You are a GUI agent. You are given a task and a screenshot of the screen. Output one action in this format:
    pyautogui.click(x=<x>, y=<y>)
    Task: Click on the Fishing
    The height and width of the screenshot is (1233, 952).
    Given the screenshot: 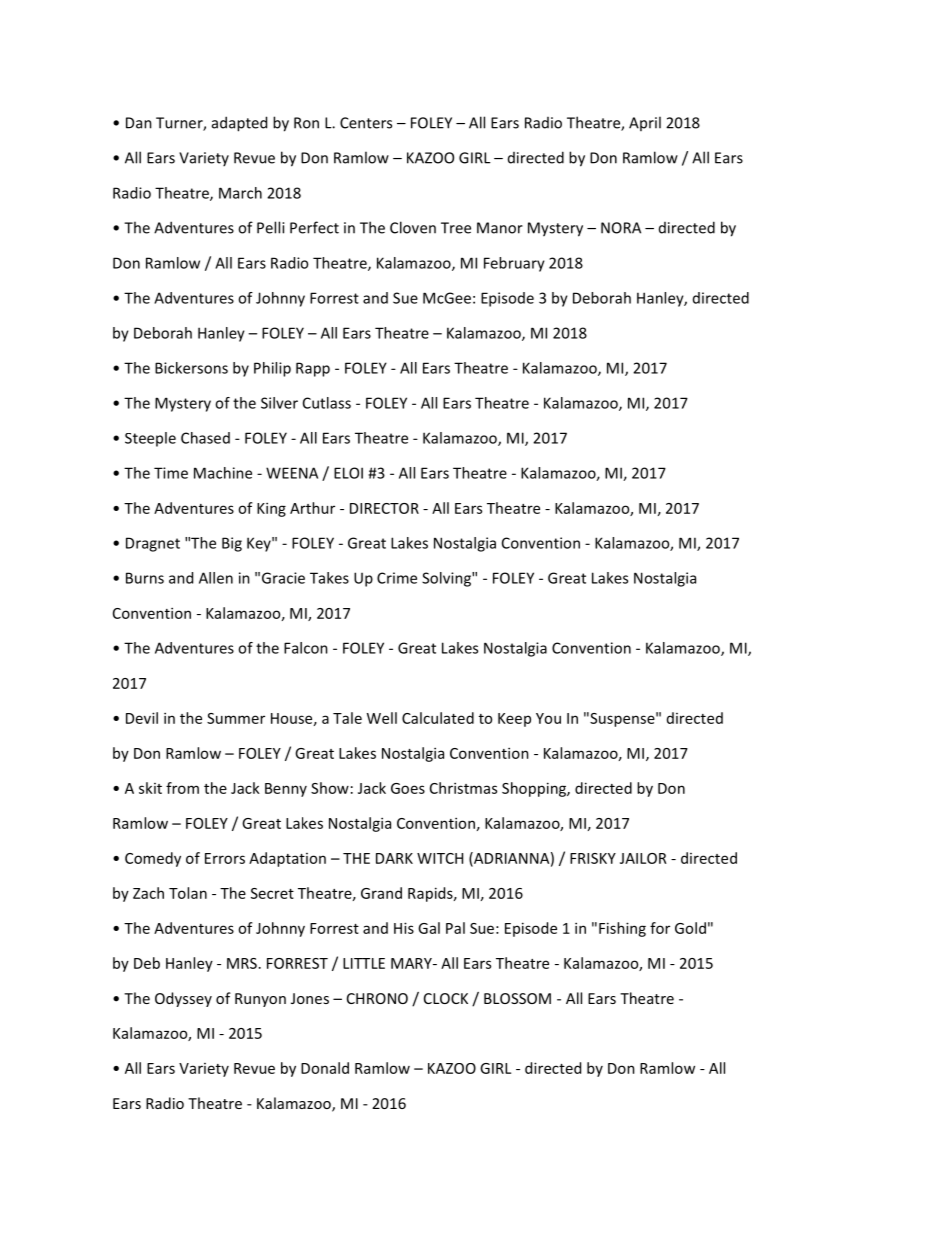 What is the action you would take?
    pyautogui.click(x=622, y=929)
